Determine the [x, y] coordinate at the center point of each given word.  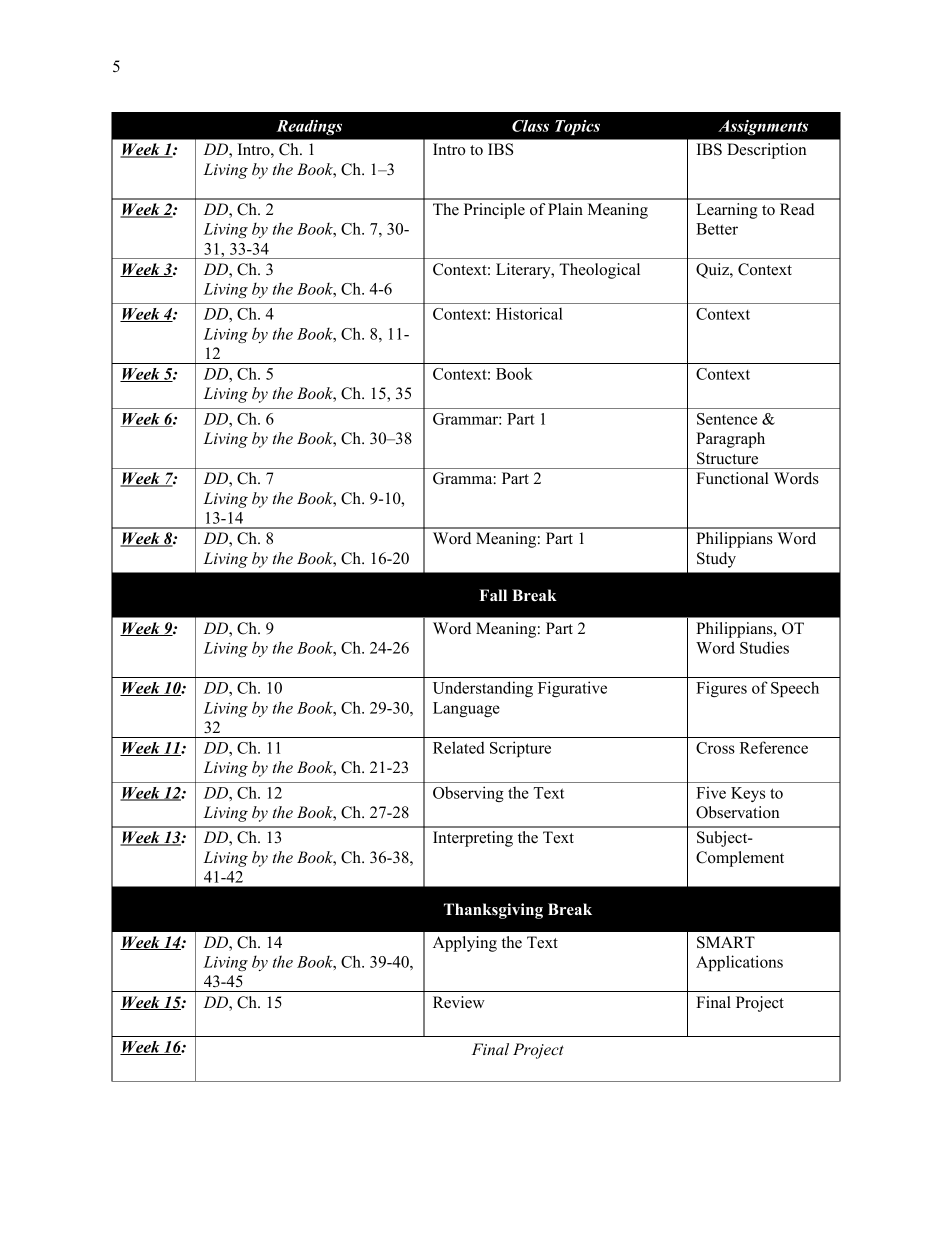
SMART [726, 942]
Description [767, 151]
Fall [493, 595]
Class [530, 126]
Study [716, 560]
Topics [577, 127]
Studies [764, 647]
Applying [465, 944]
